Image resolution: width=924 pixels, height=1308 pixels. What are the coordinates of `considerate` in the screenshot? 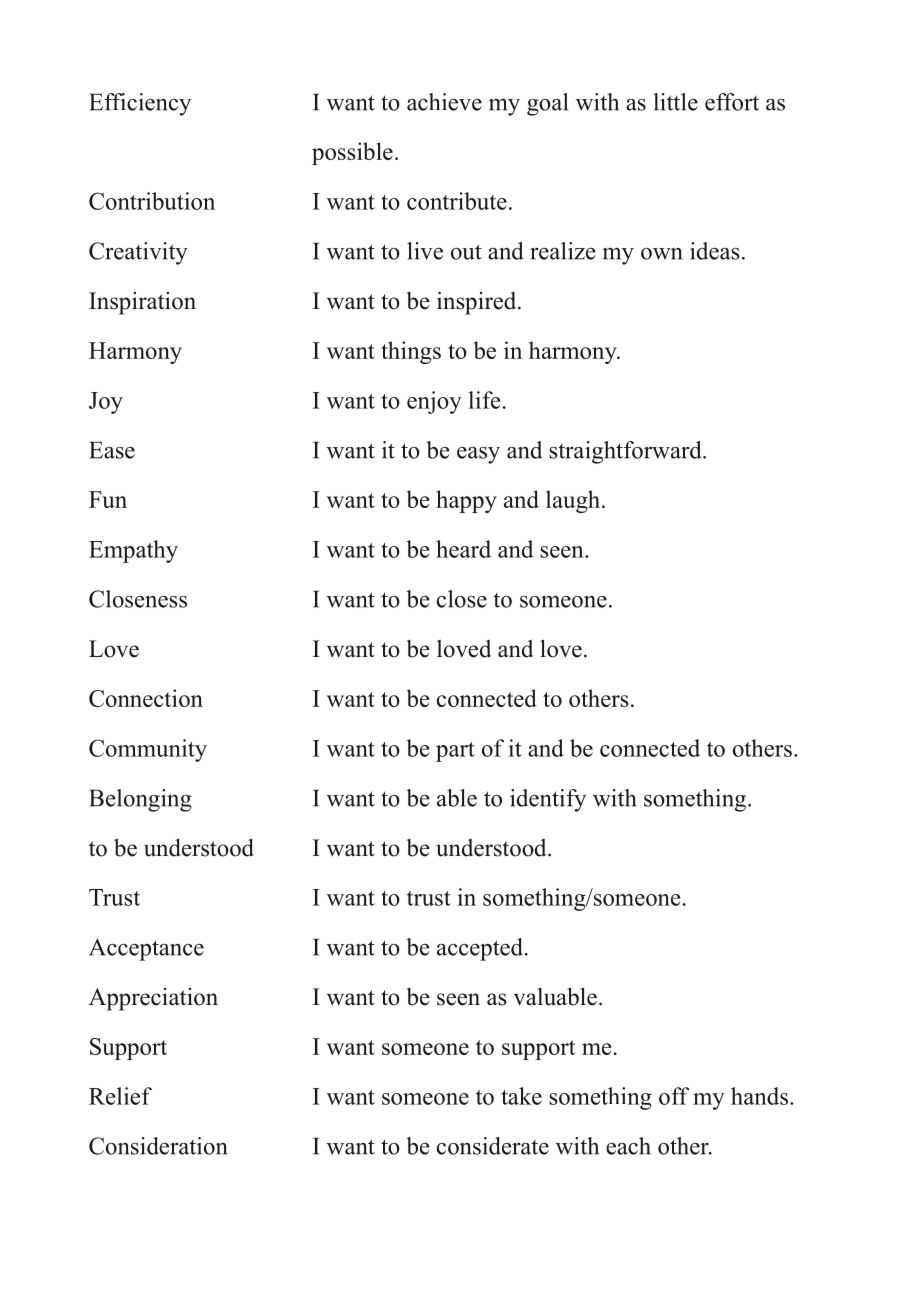 It's located at (493, 1146).
